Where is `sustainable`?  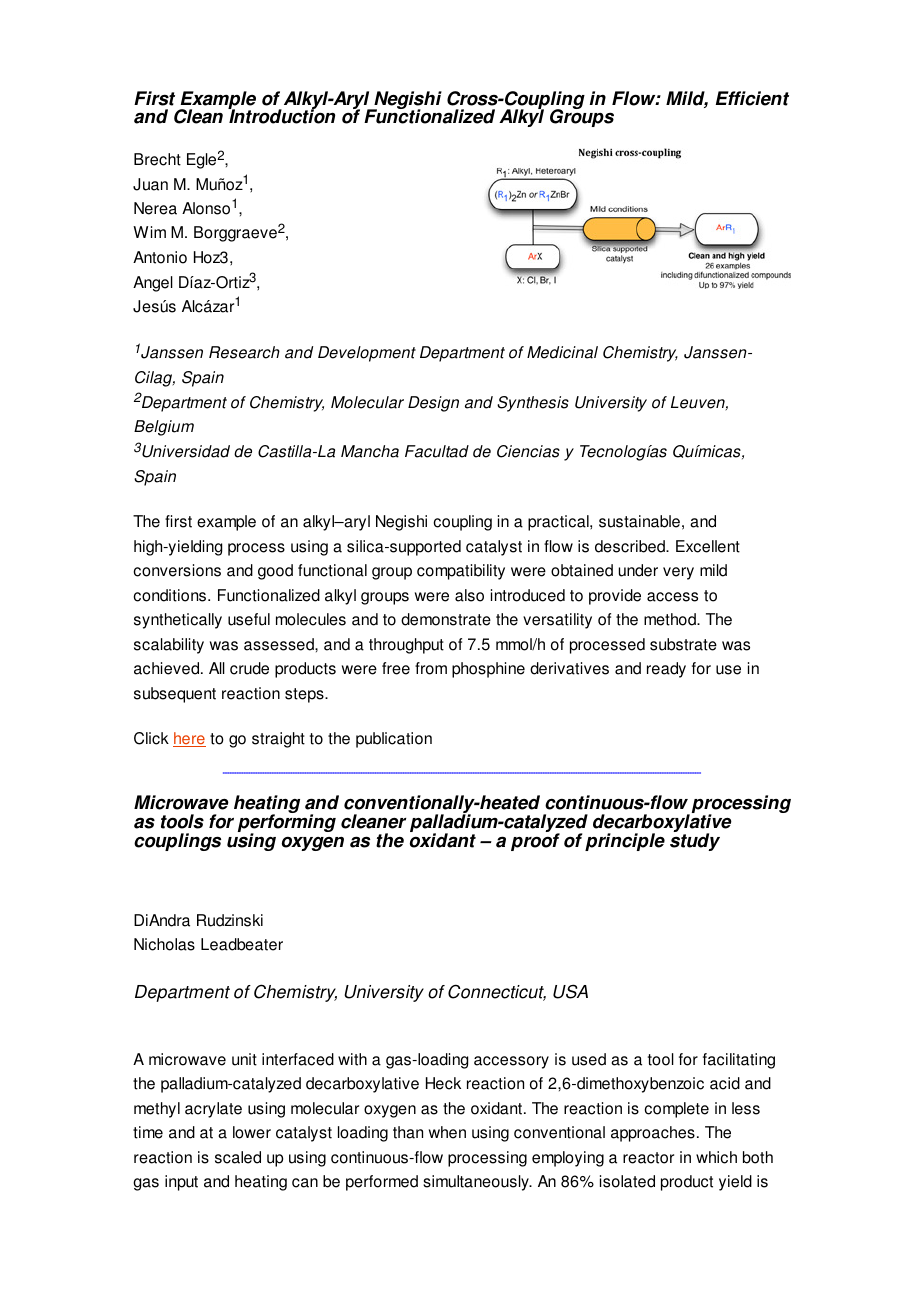 sustainable is located at coordinates (639, 521).
